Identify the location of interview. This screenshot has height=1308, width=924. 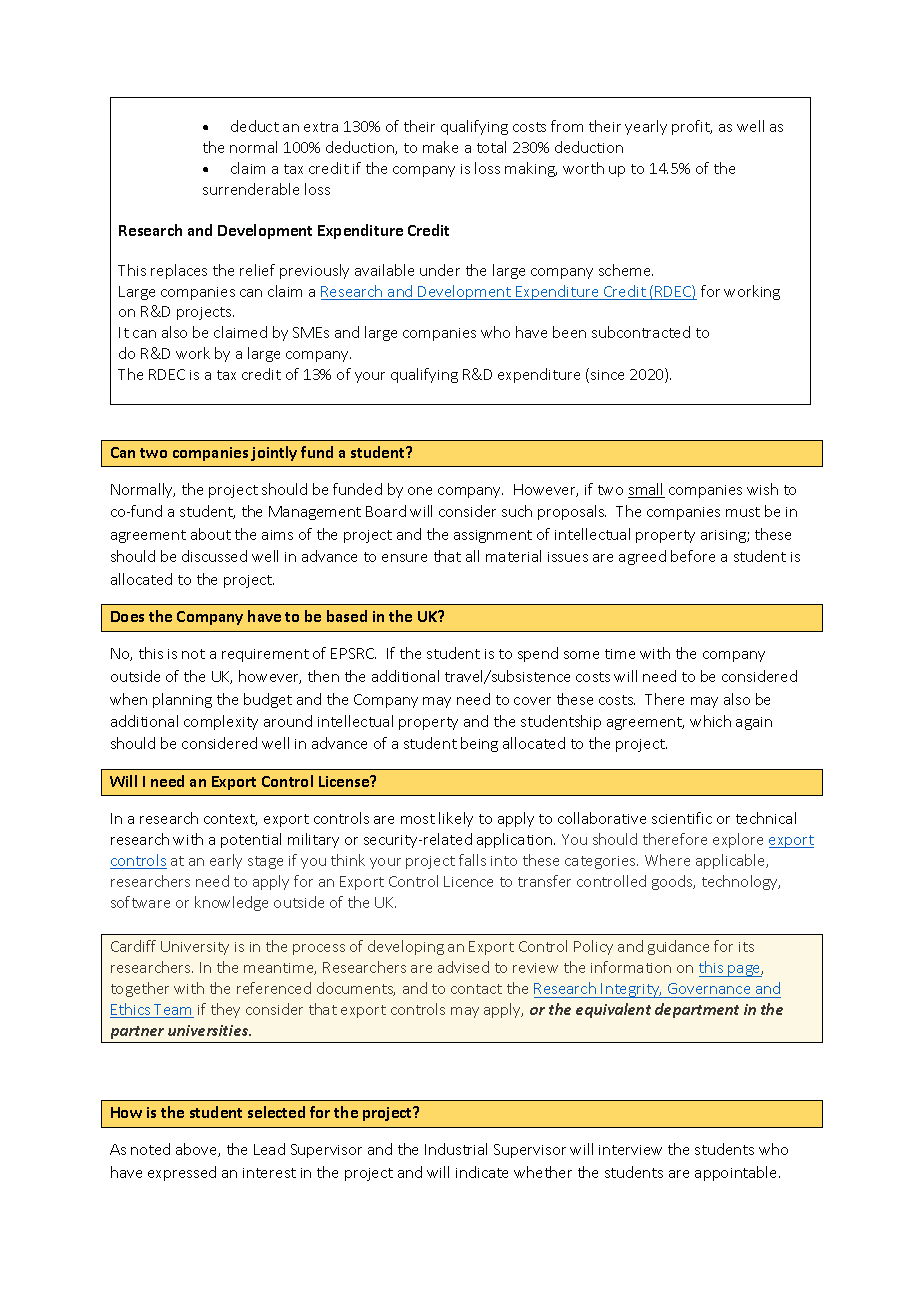
(630, 1150).
